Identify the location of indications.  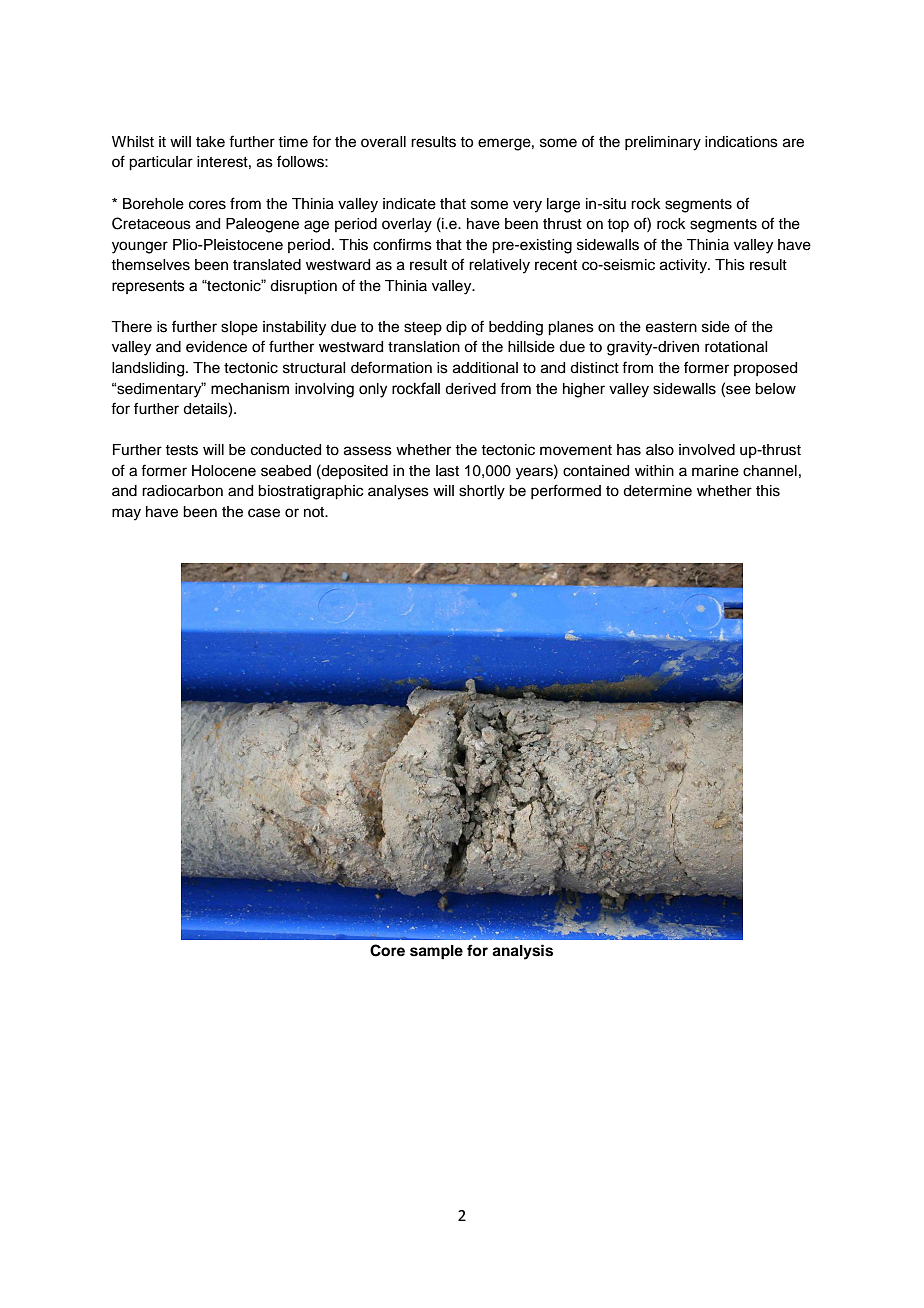
(741, 142).
